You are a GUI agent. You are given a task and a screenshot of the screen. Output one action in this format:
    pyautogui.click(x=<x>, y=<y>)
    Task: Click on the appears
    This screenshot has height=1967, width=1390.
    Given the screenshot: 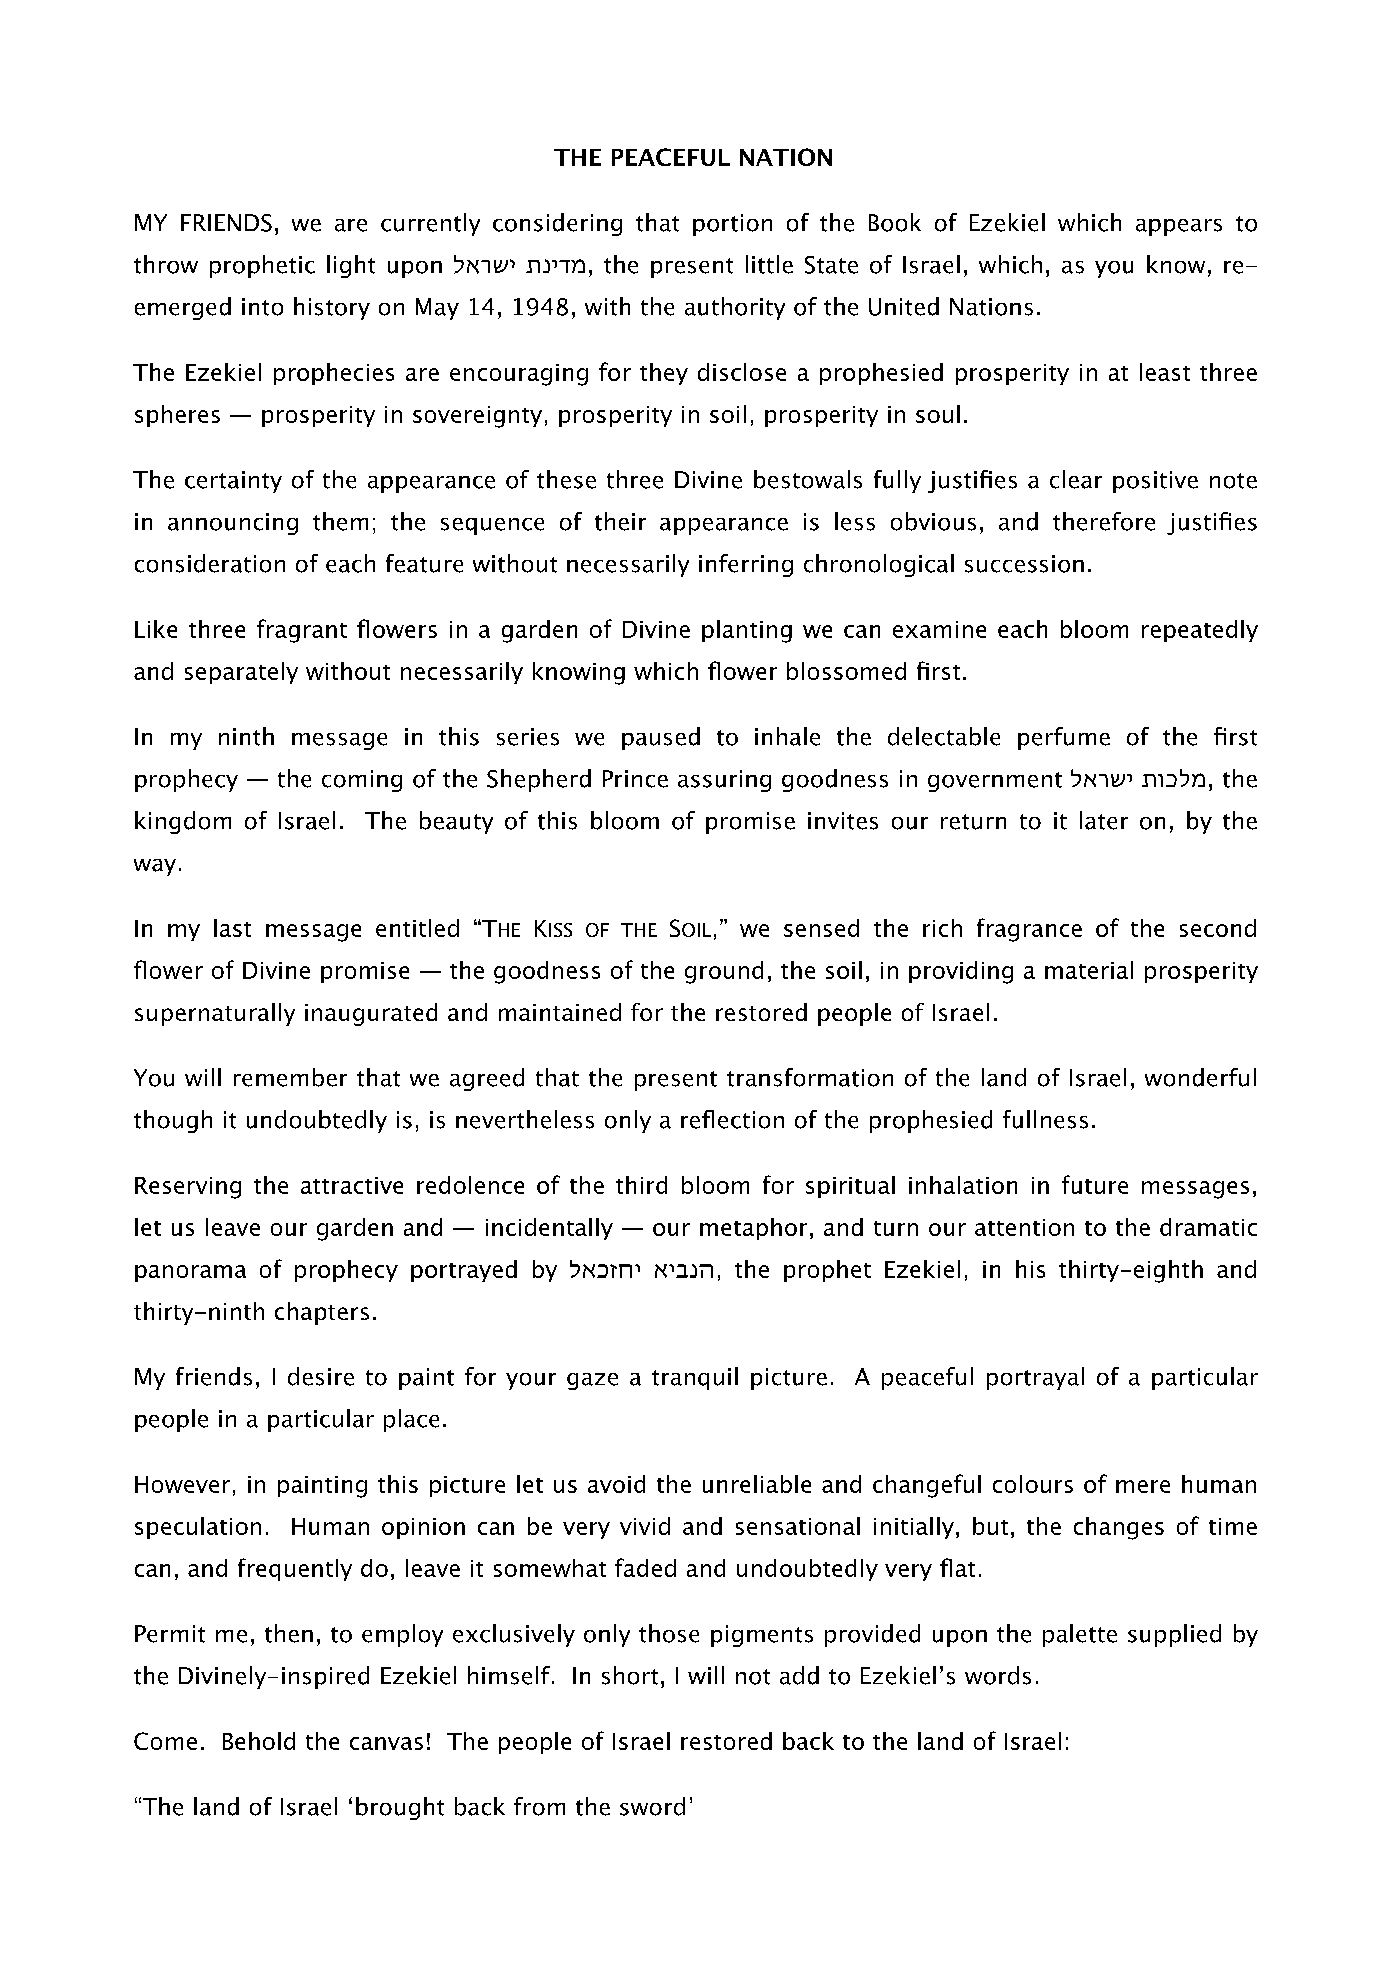 What is the action you would take?
    pyautogui.click(x=1179, y=227)
